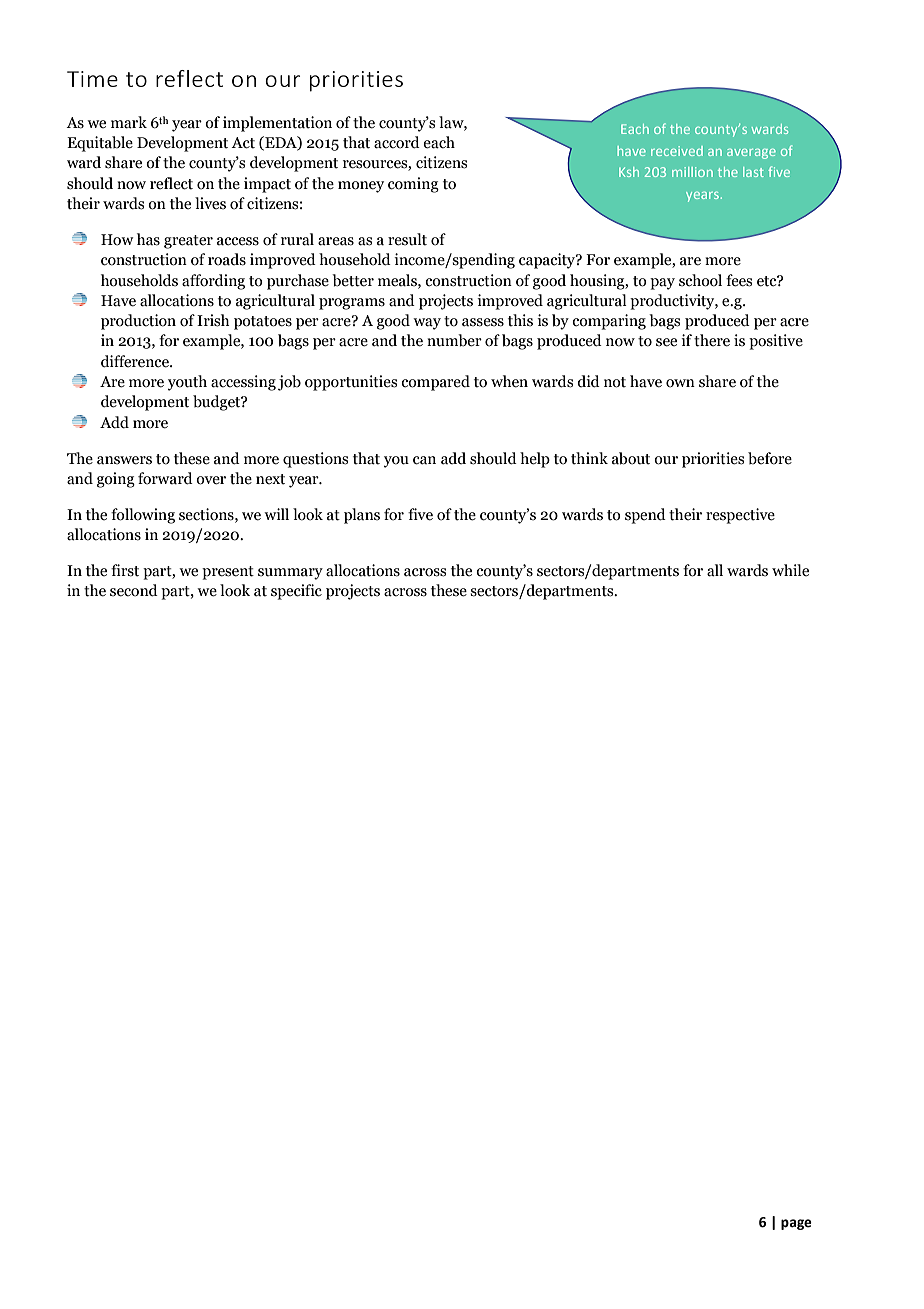  What do you see at coordinates (129, 122) in the page?
I see `mark` at bounding box center [129, 122].
